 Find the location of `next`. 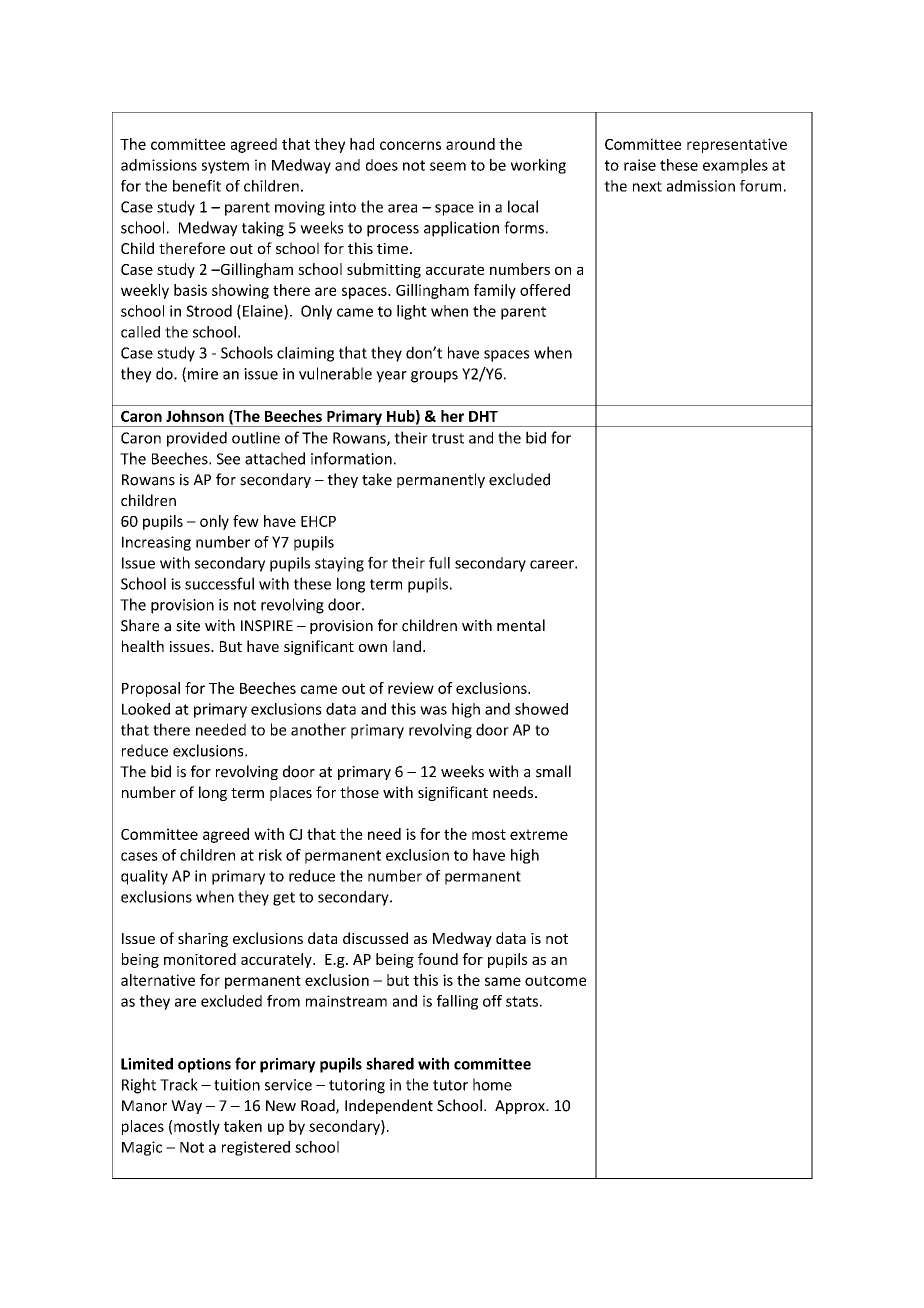

next is located at coordinates (647, 186).
